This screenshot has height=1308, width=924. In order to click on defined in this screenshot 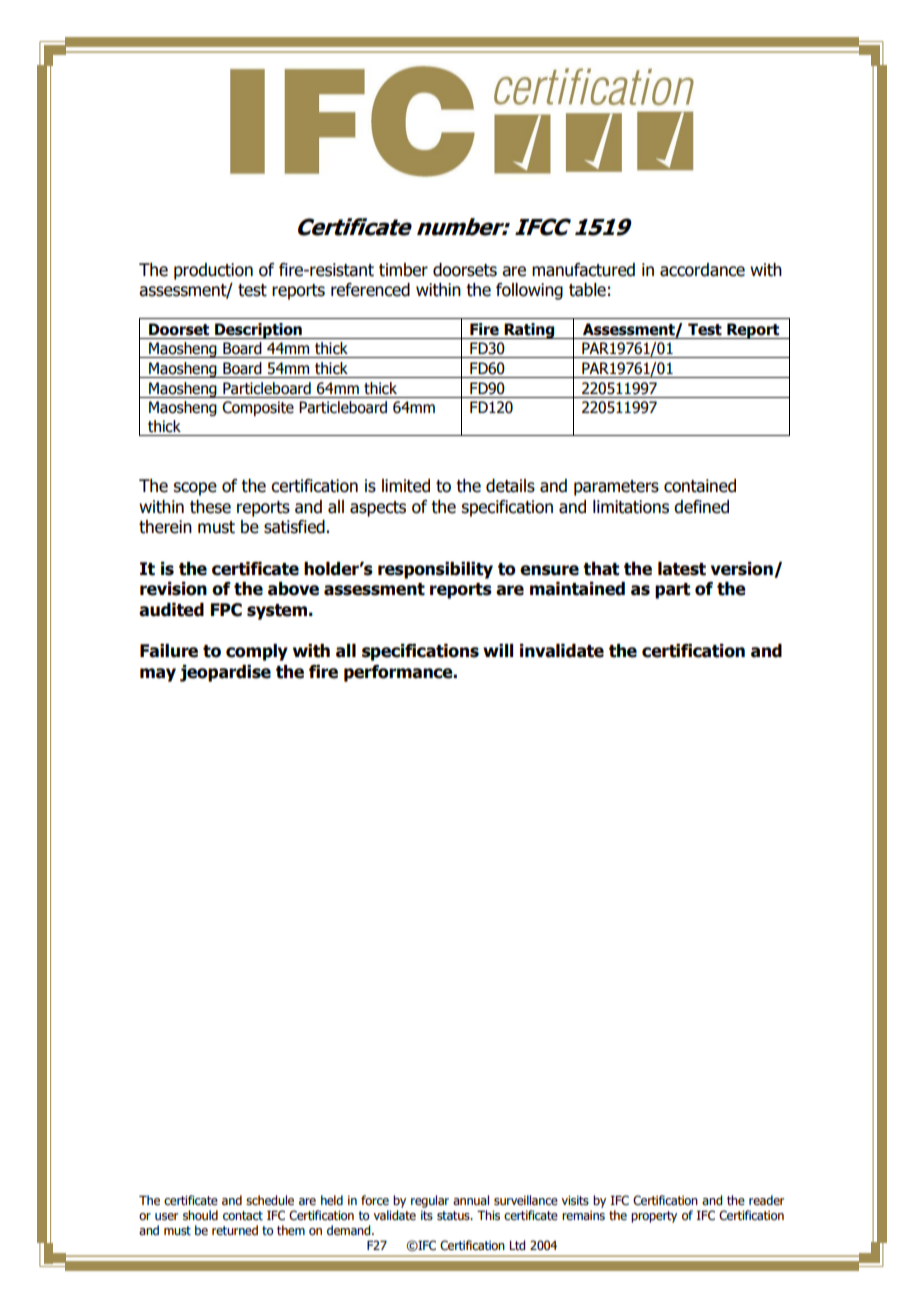, I will do `click(701, 507)`.
